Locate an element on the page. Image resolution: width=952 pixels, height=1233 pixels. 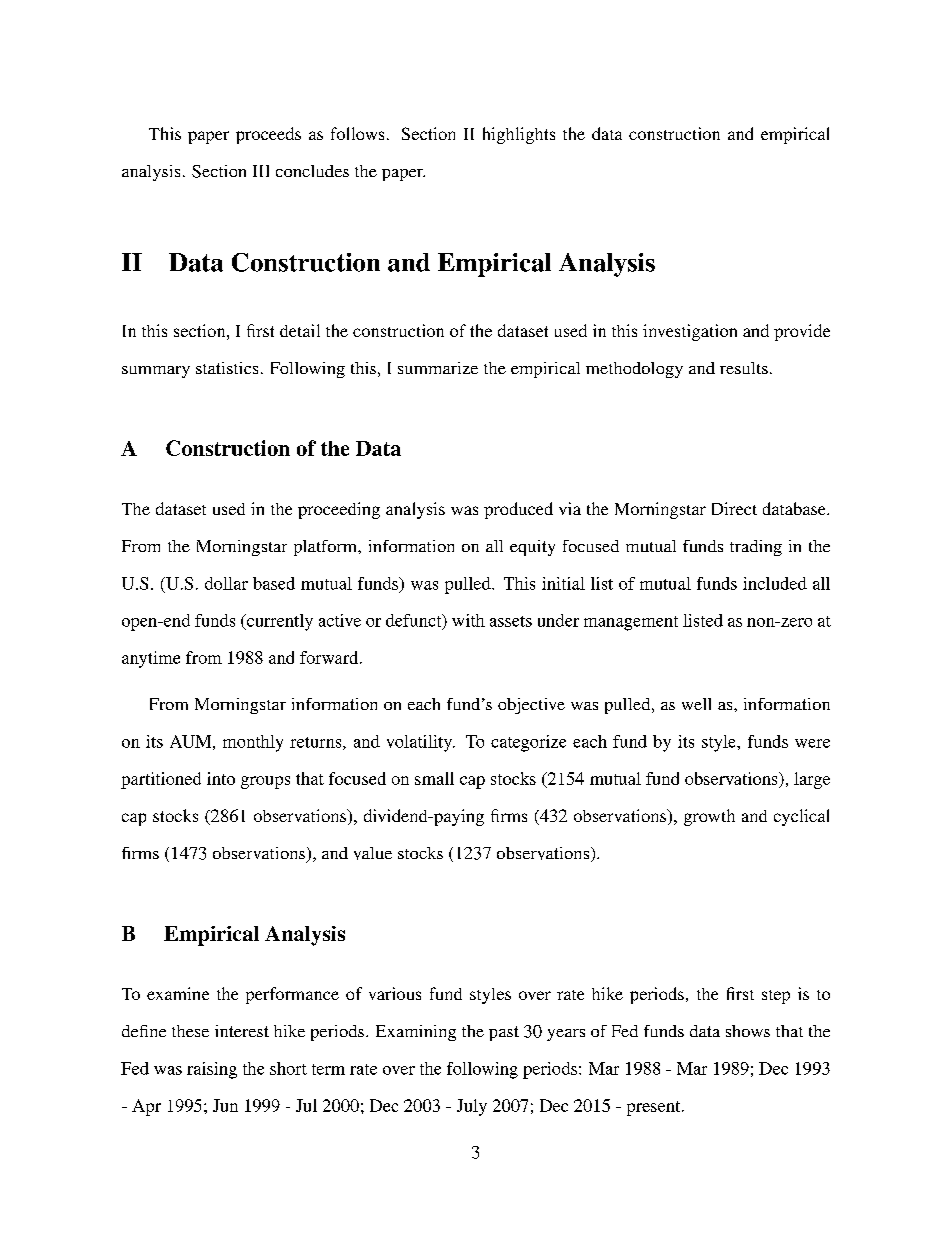
III is located at coordinates (261, 171).
